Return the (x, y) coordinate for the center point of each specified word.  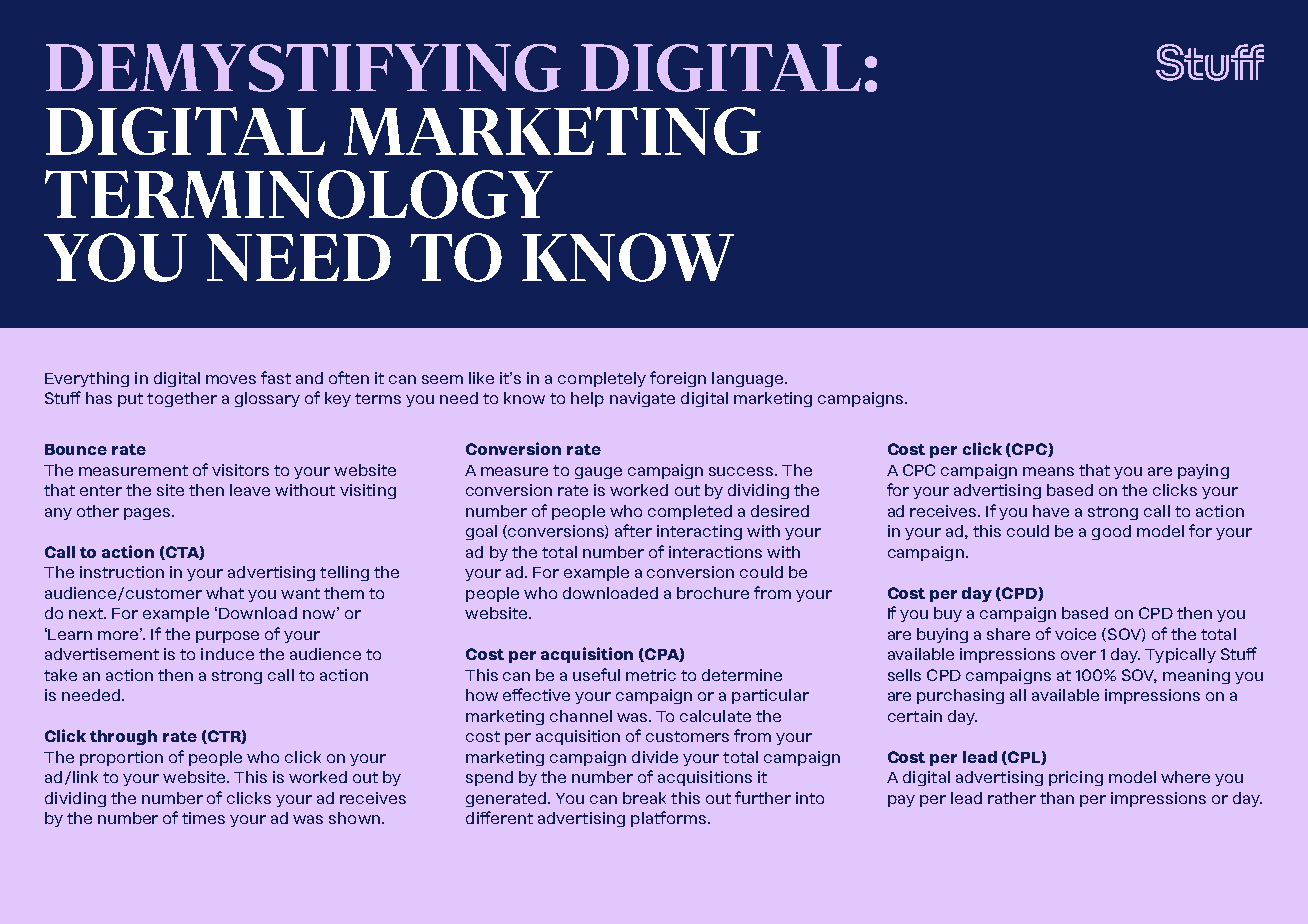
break (644, 798)
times (203, 818)
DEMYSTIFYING (303, 68)
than (1057, 798)
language (749, 379)
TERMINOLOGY (299, 194)
